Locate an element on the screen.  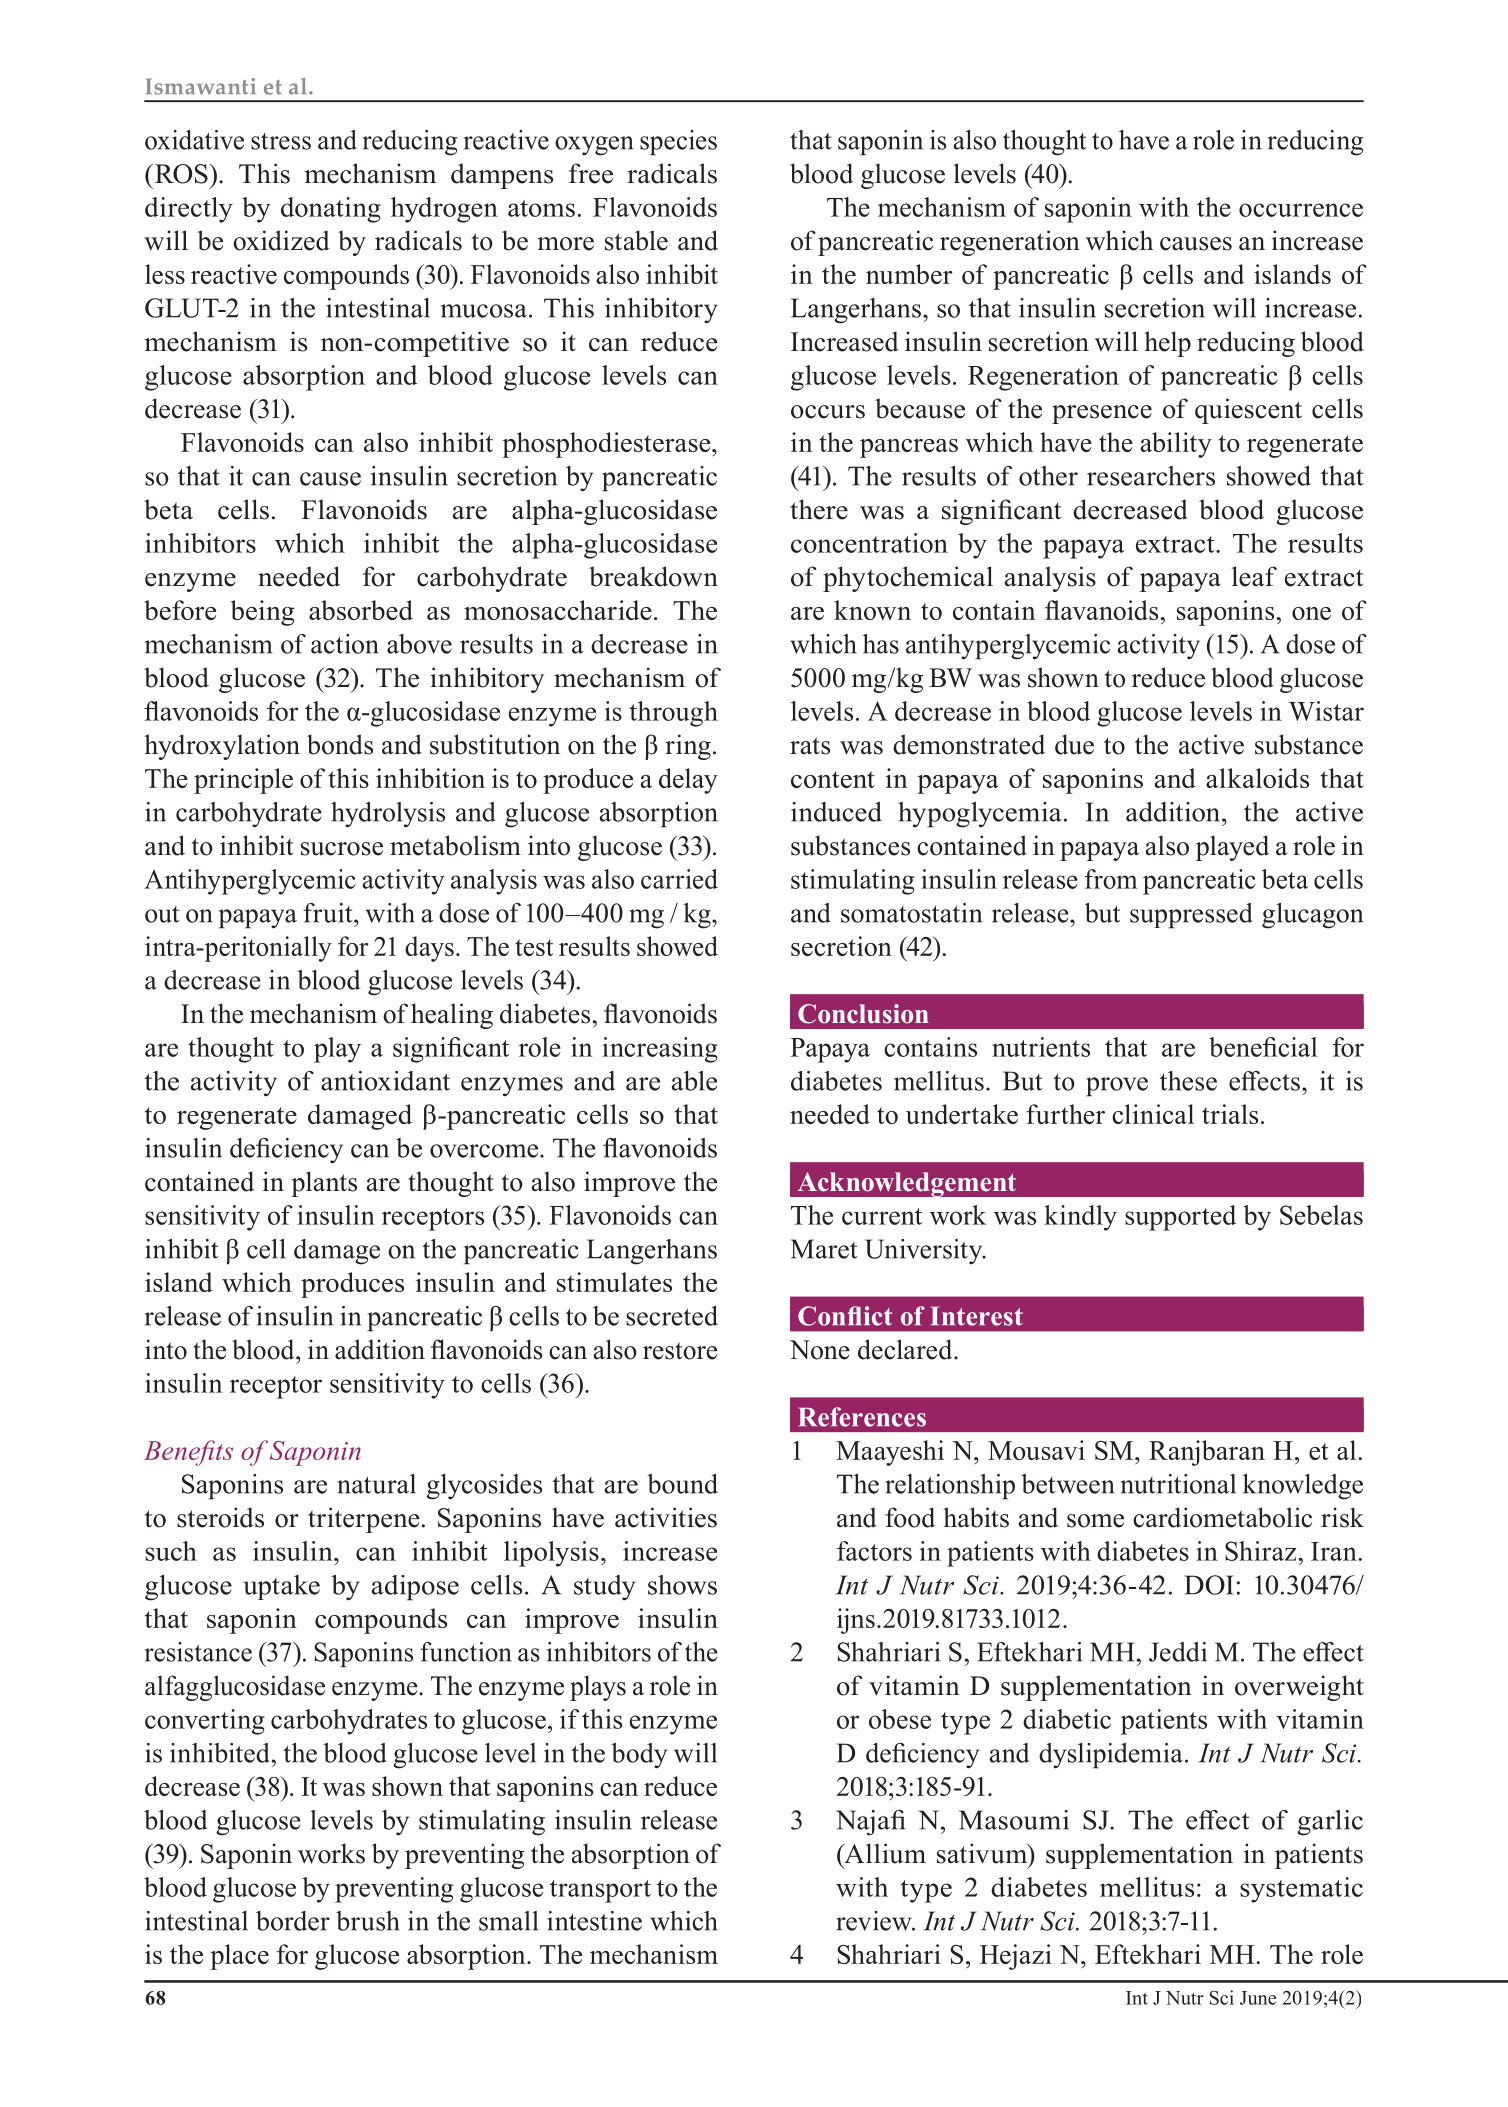
occurrence is located at coordinates (1301, 210).
